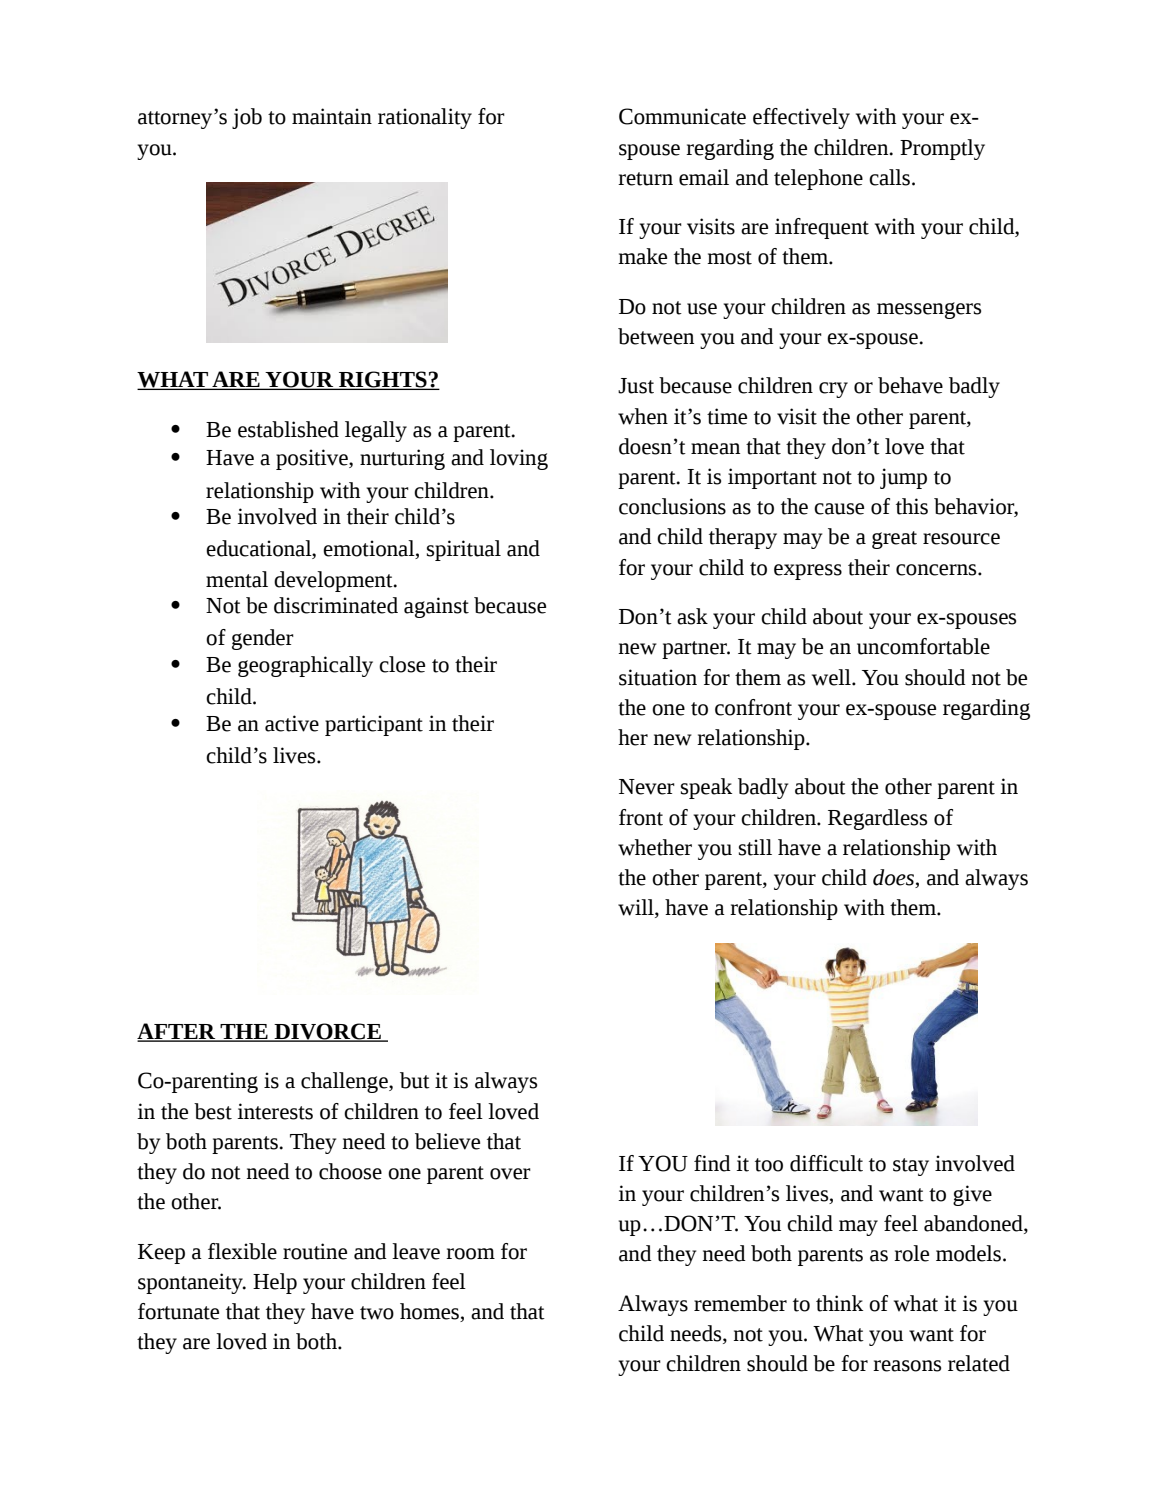 The height and width of the page is (1511, 1168). I want to click on Help, so click(275, 1283).
